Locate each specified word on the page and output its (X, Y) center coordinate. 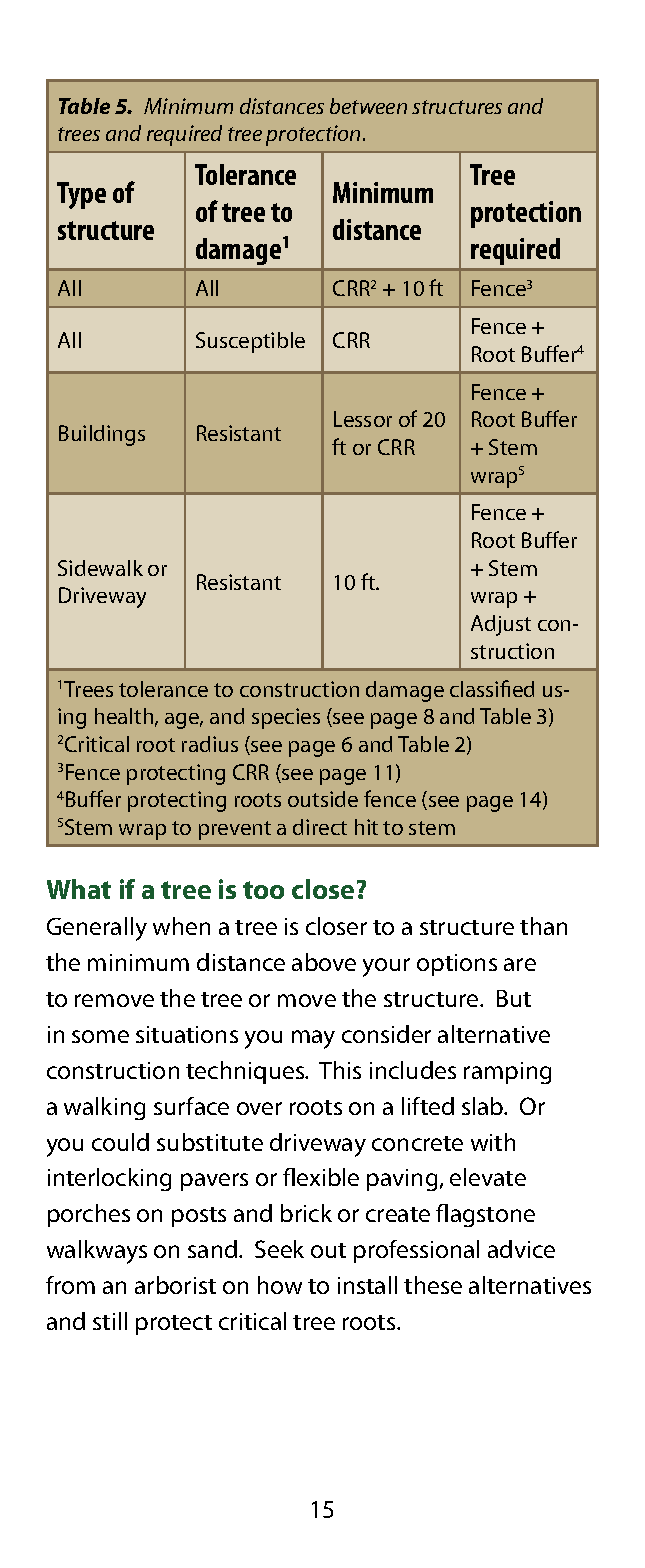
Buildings (102, 435)
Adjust (501, 625)
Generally (97, 929)
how (280, 1285)
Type (81, 195)
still (110, 1321)
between (368, 106)
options (457, 965)
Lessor (363, 419)
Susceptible (250, 342)
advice (521, 1249)
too (263, 890)
